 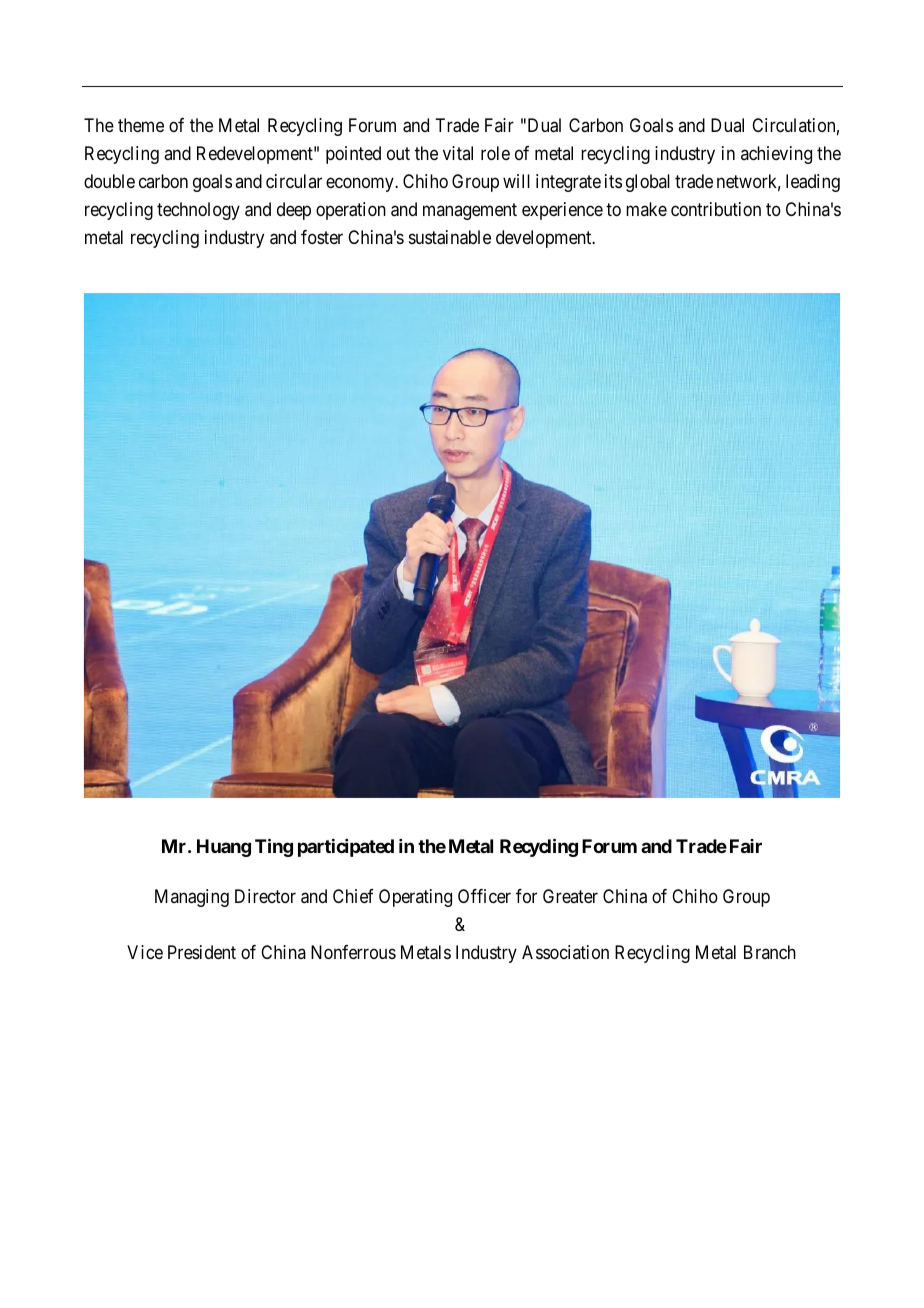 I want to click on Huang, so click(x=224, y=848).
